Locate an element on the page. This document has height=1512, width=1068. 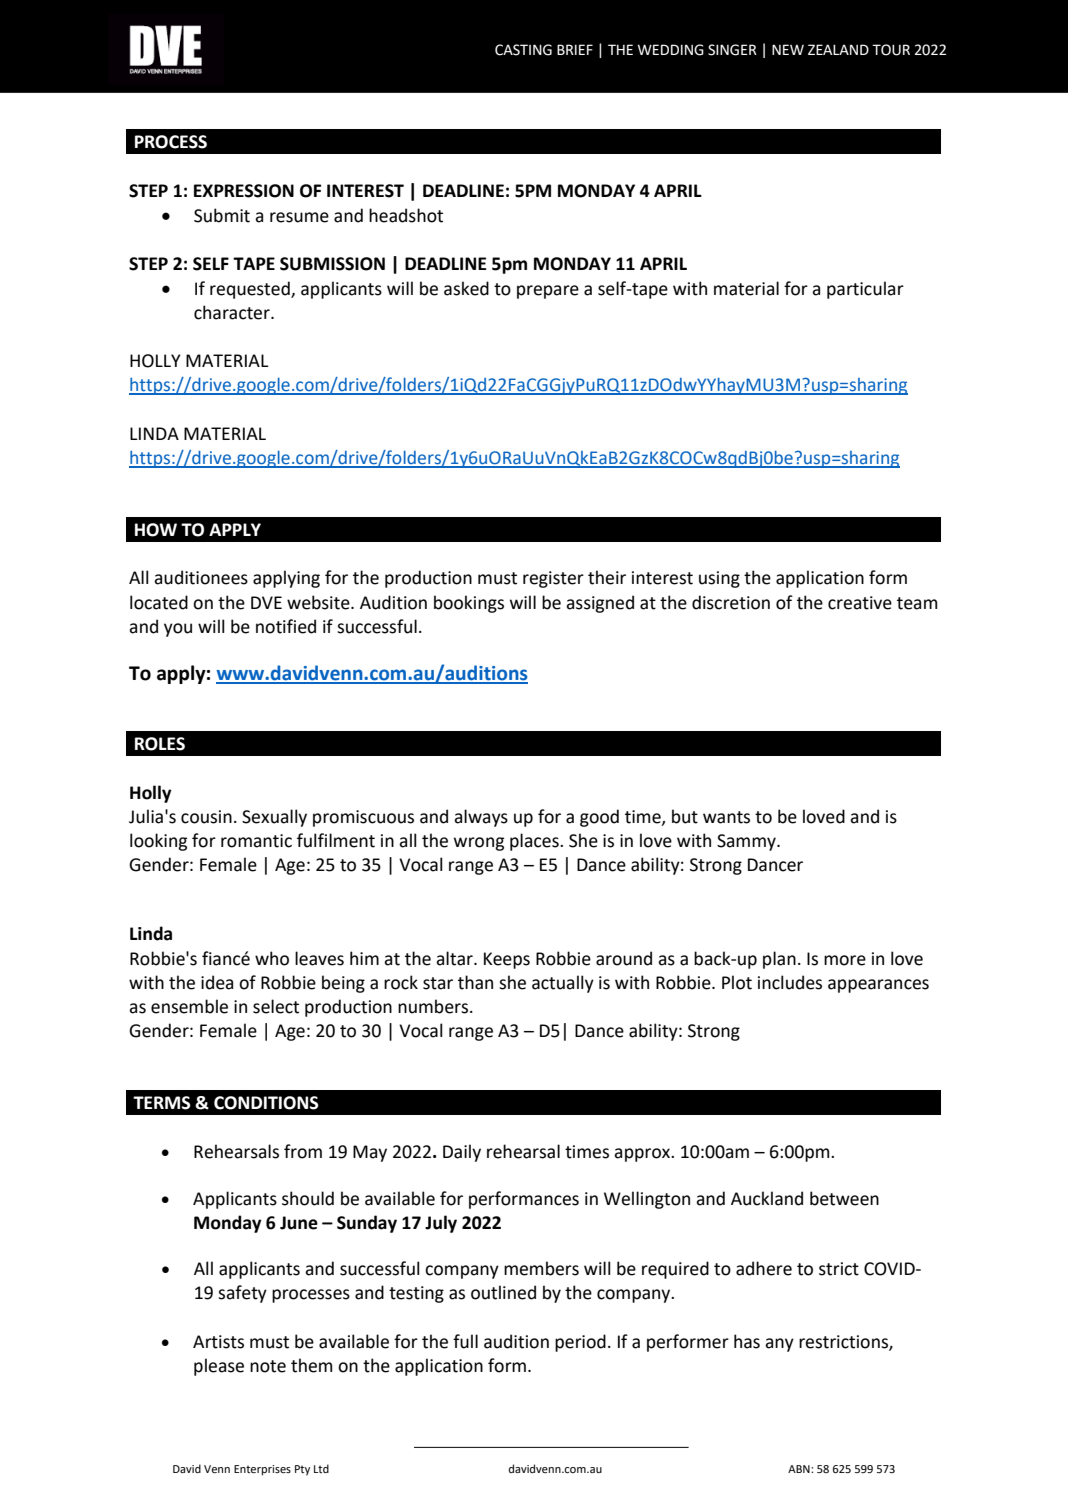
has is located at coordinates (747, 1341).
